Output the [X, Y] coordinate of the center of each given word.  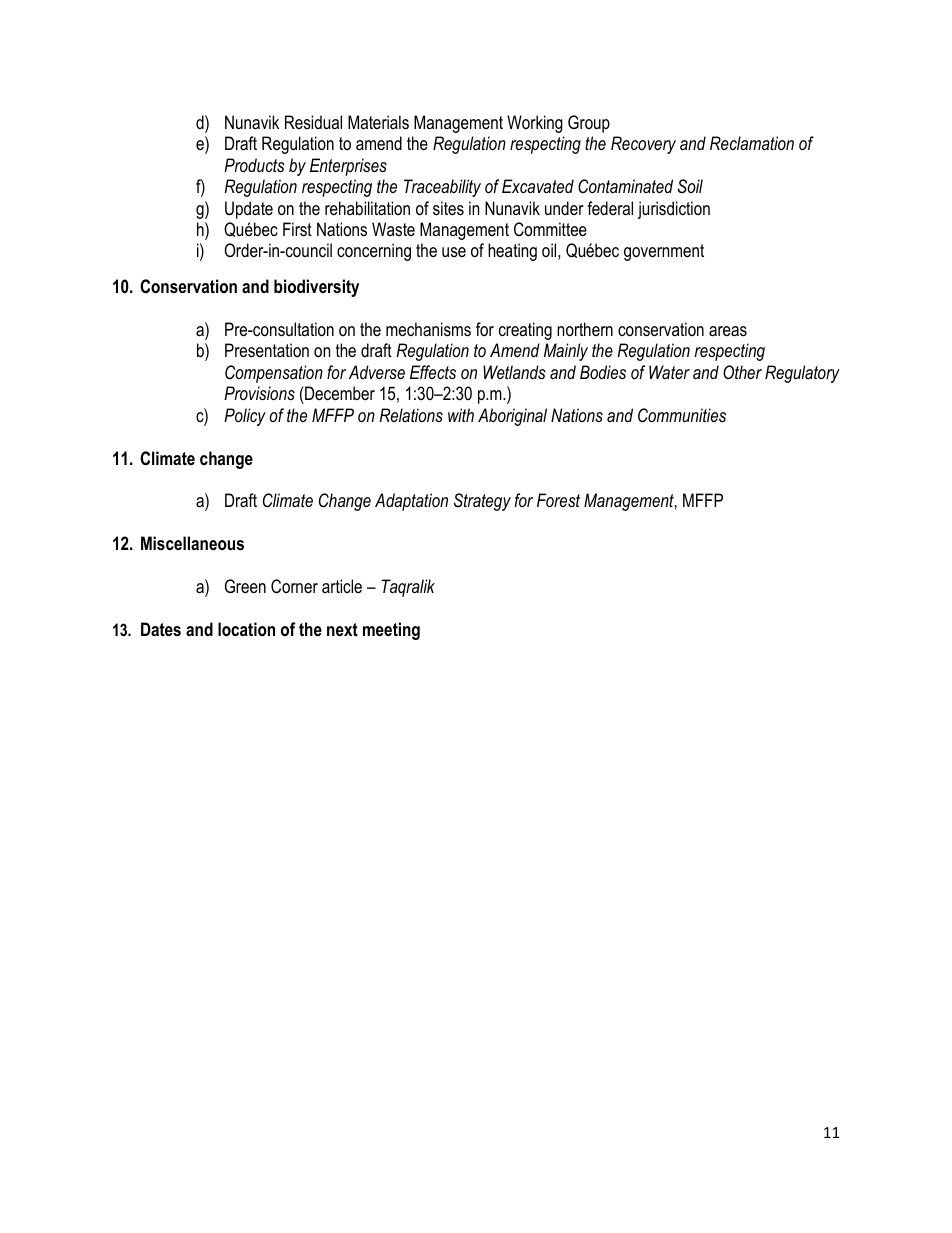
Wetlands [514, 372]
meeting [391, 631]
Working [535, 124]
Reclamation [752, 143]
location [246, 629]
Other [742, 372]
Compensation [274, 374]
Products [254, 165]
